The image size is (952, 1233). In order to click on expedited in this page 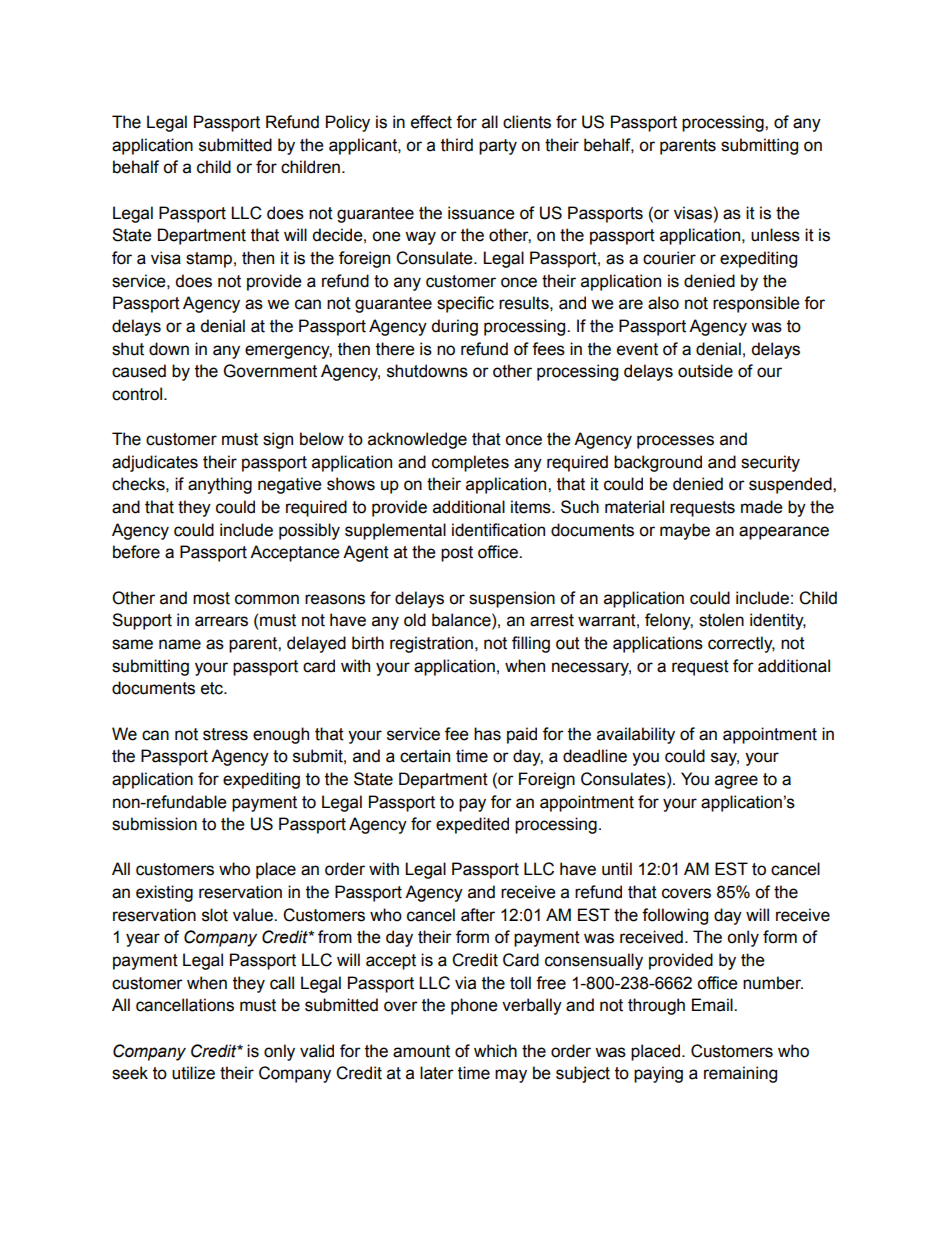, I will do `click(472, 825)`.
